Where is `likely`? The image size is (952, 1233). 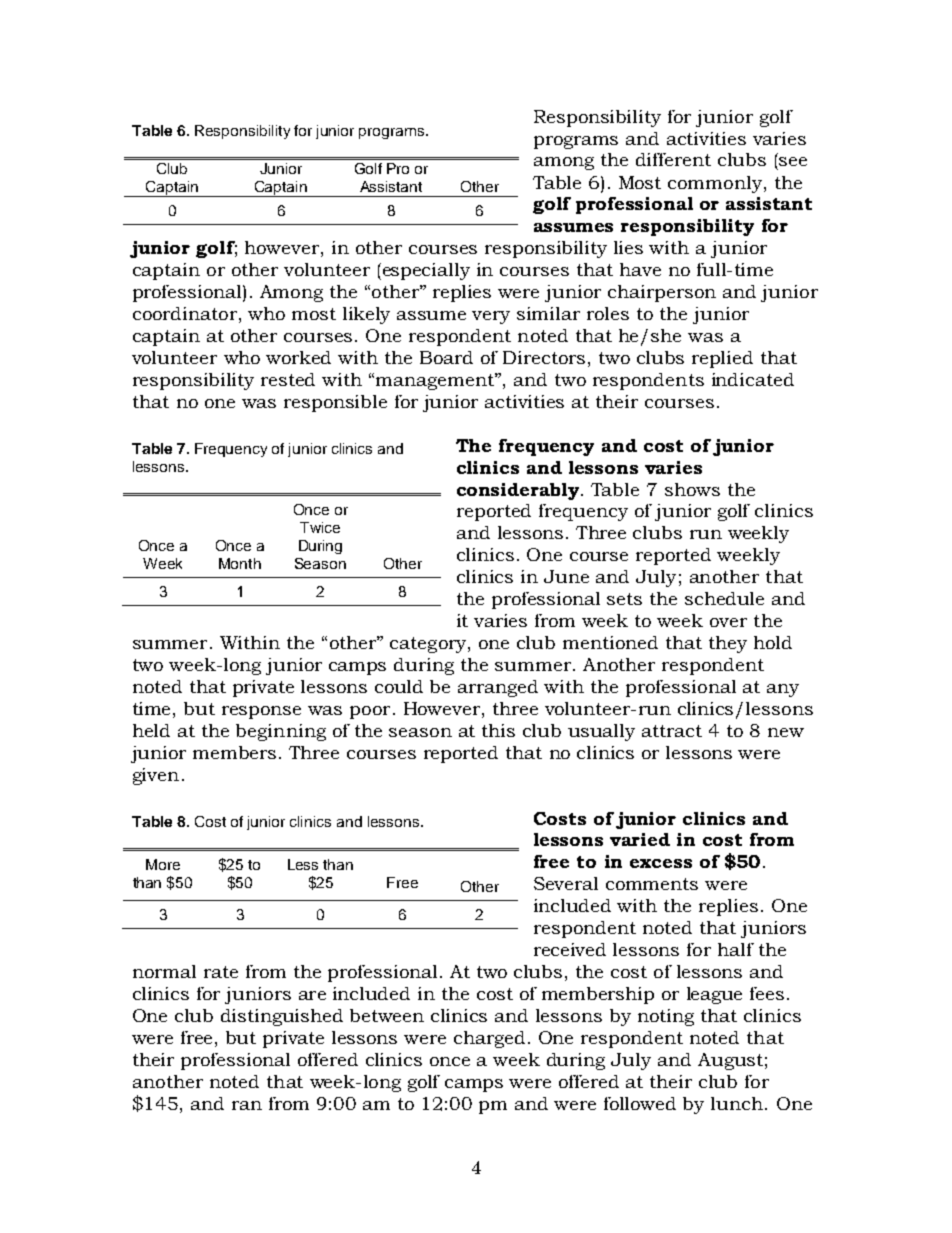
likely is located at coordinates (366, 315).
